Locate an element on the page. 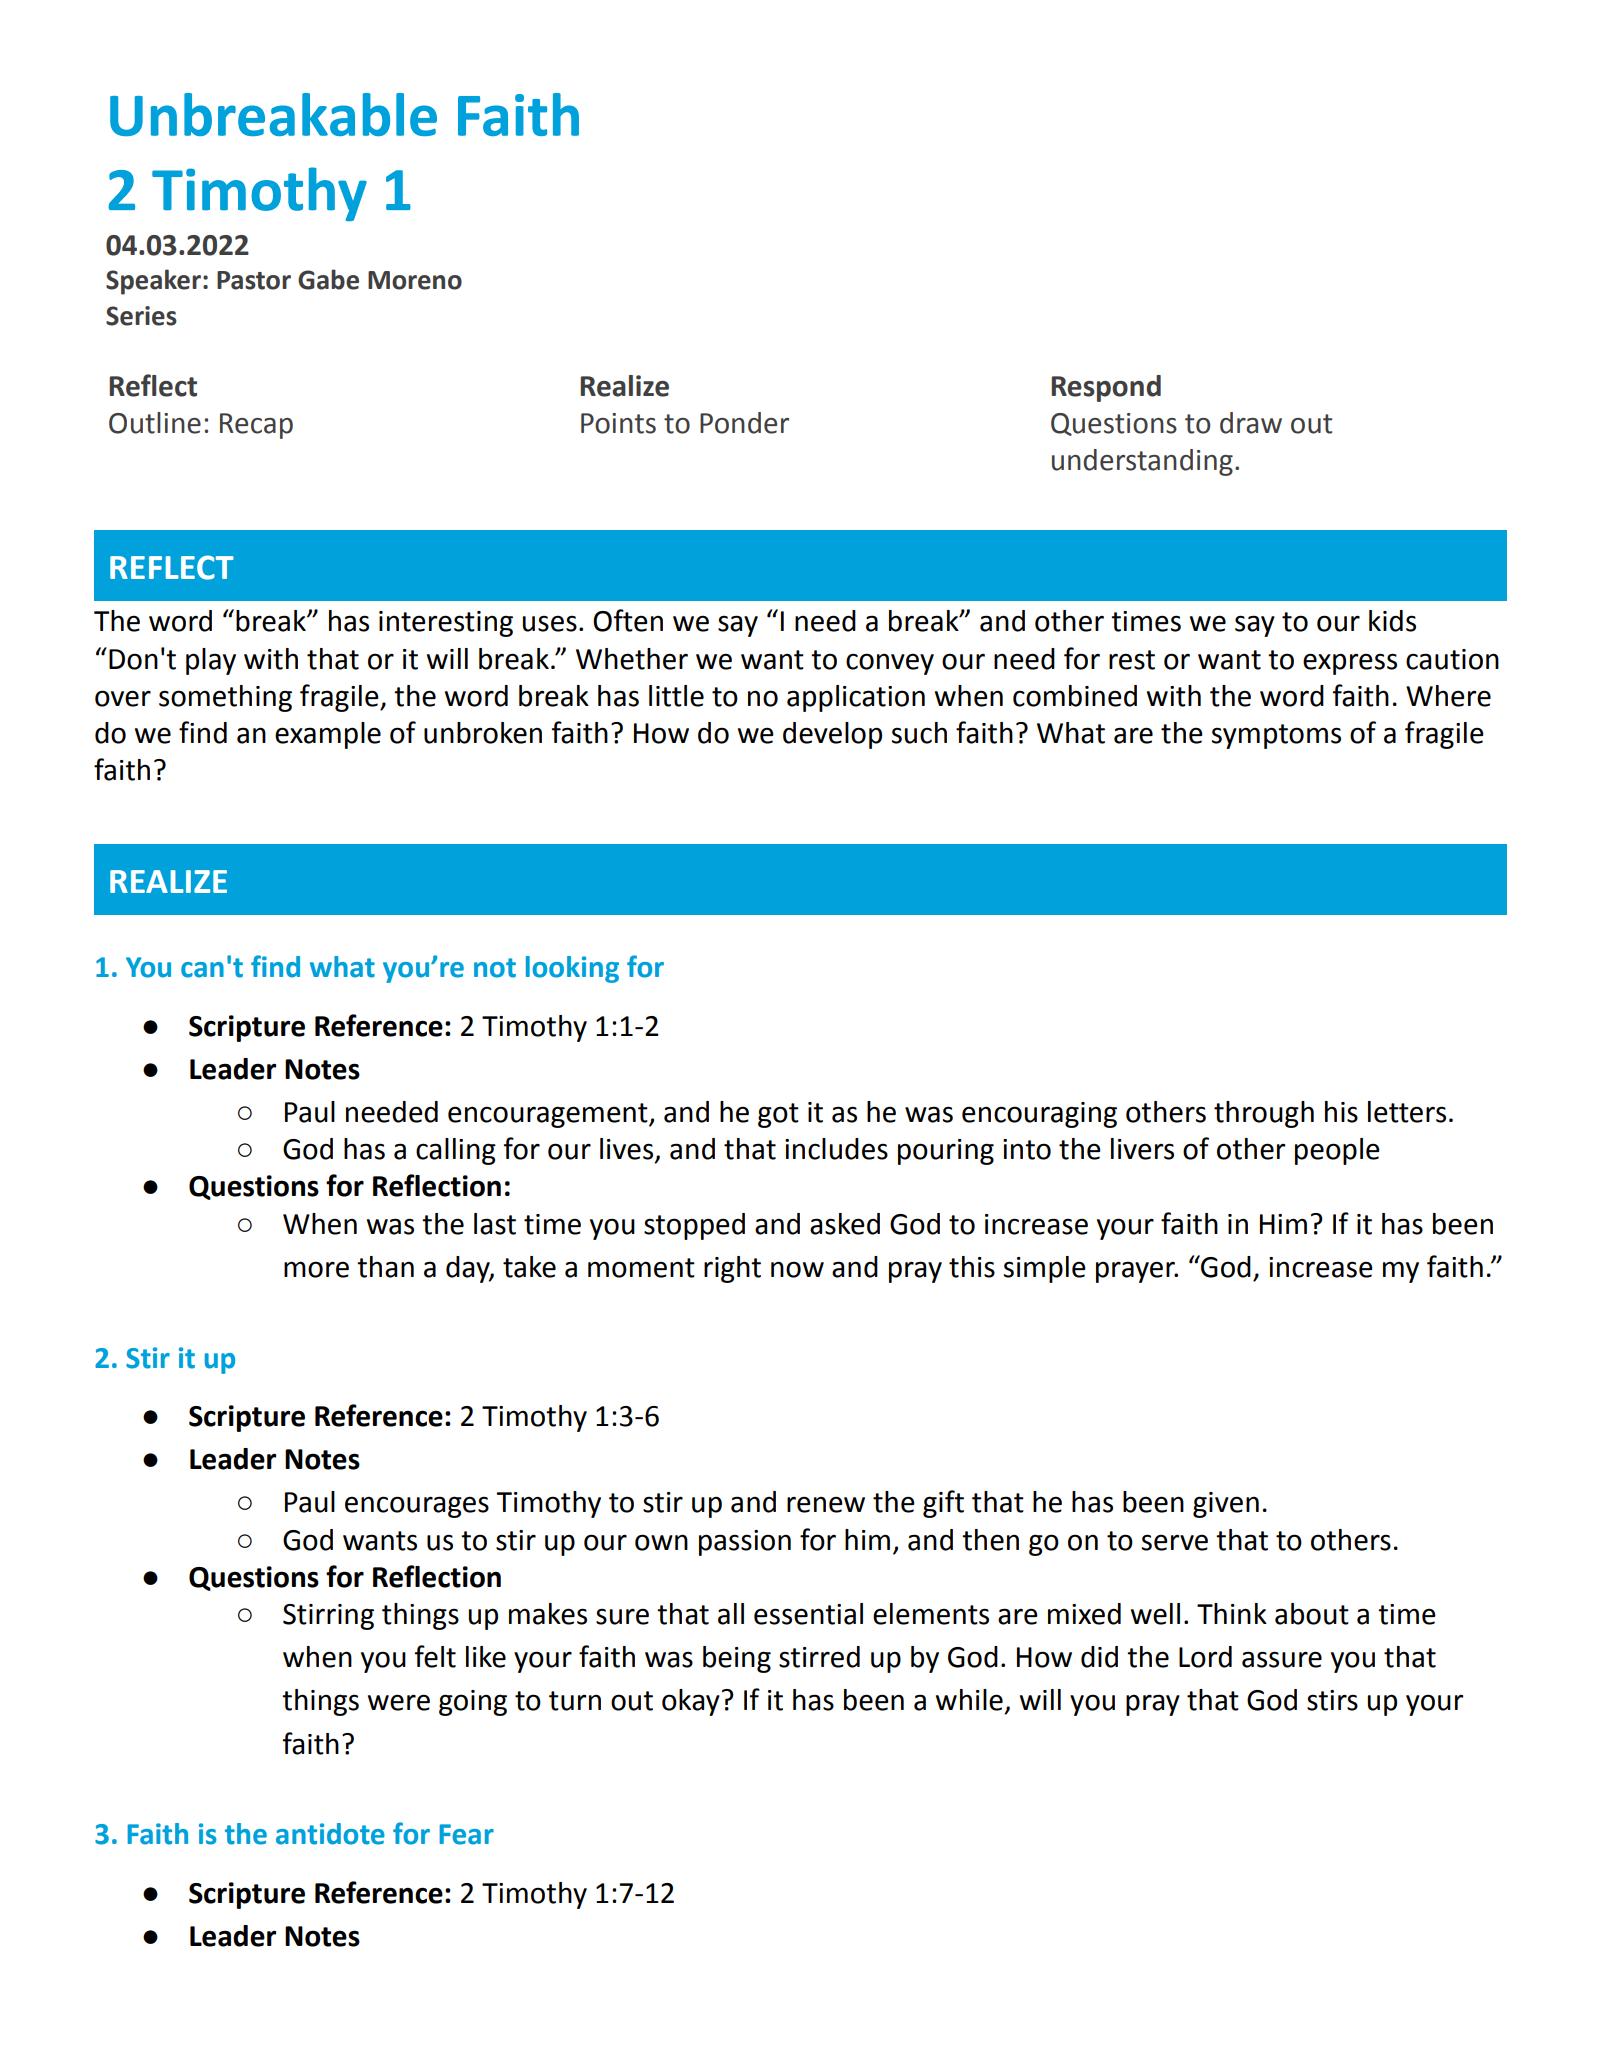  antidote is located at coordinates (330, 1834).
